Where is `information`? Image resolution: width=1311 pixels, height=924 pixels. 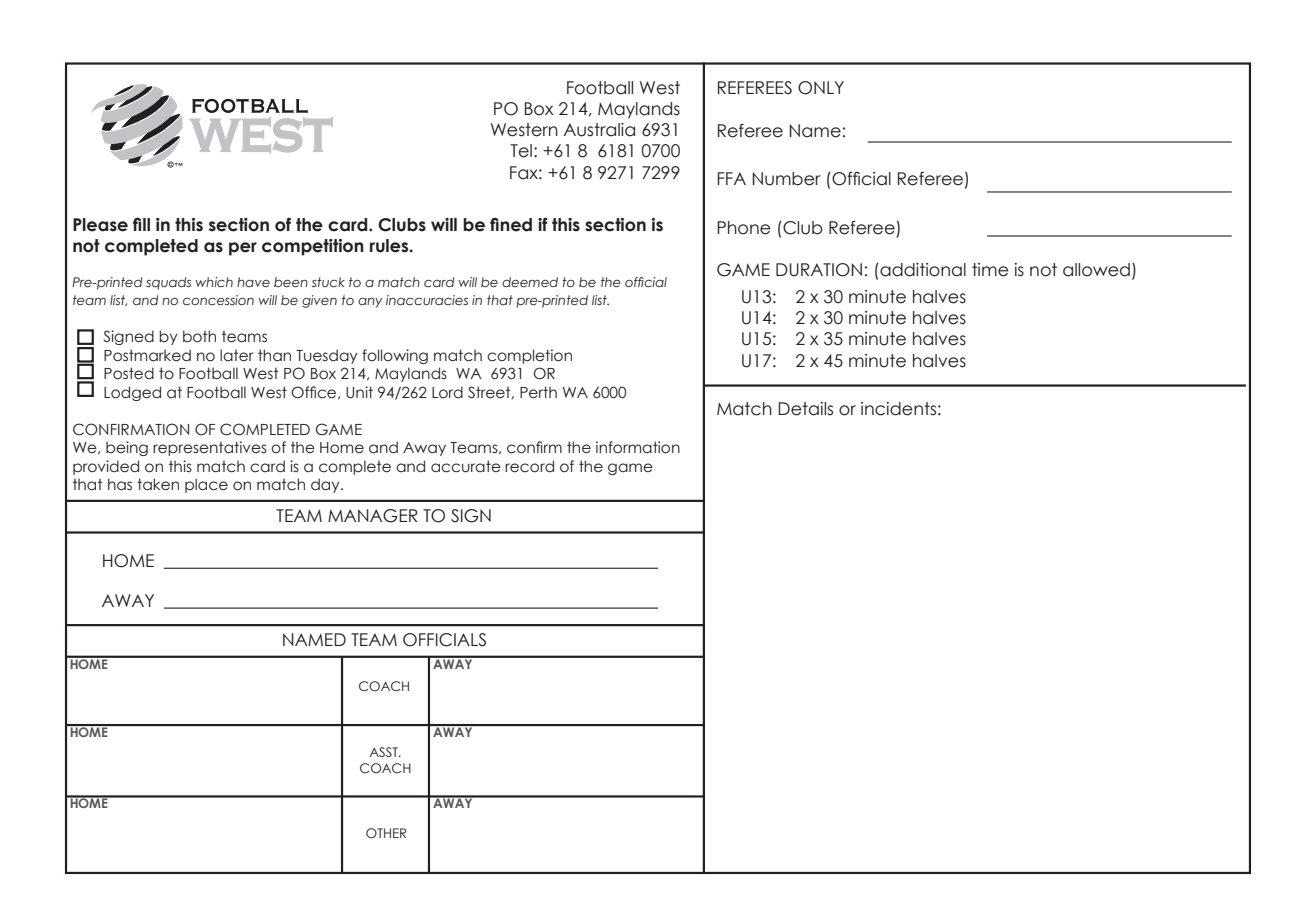 information is located at coordinates (638, 447).
